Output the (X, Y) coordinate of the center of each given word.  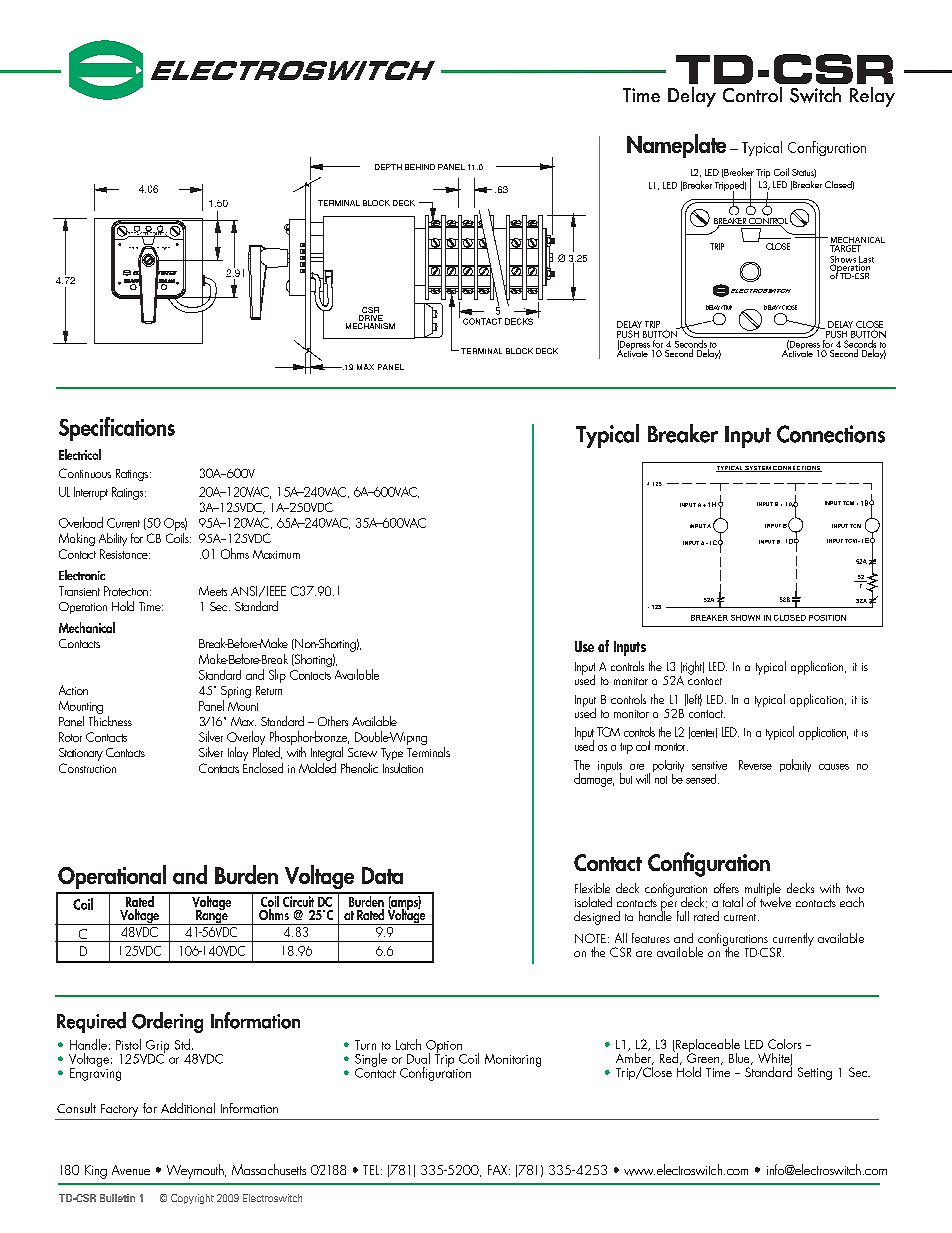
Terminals (428, 750)
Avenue (131, 1170)
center (703, 733)
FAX (499, 1170)
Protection (126, 591)
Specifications (117, 429)
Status (804, 173)
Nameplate (676, 146)
